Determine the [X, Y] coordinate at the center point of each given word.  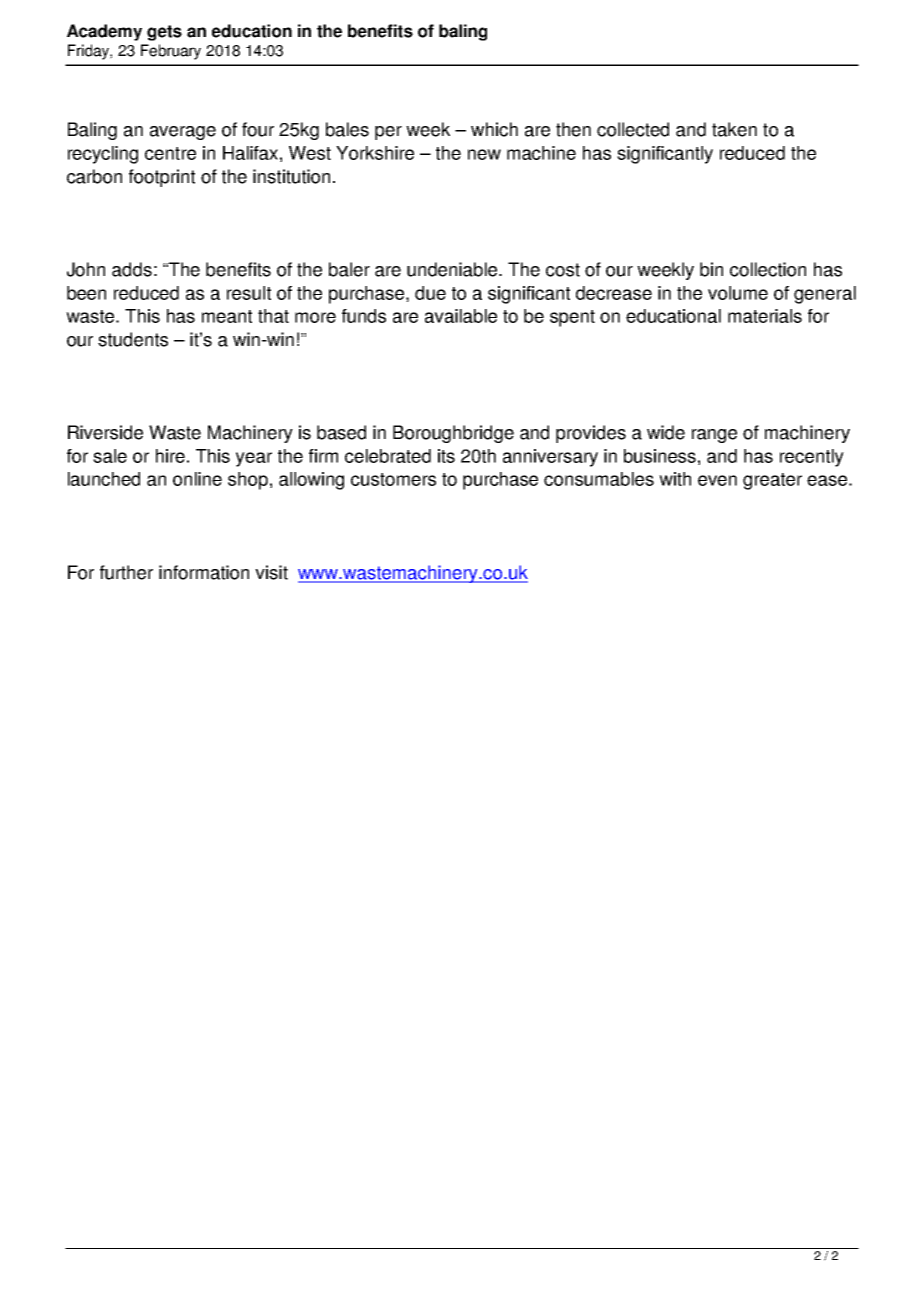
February [171, 52]
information [204, 572]
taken [734, 129]
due [430, 293]
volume [738, 293]
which [494, 129]
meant [227, 316]
